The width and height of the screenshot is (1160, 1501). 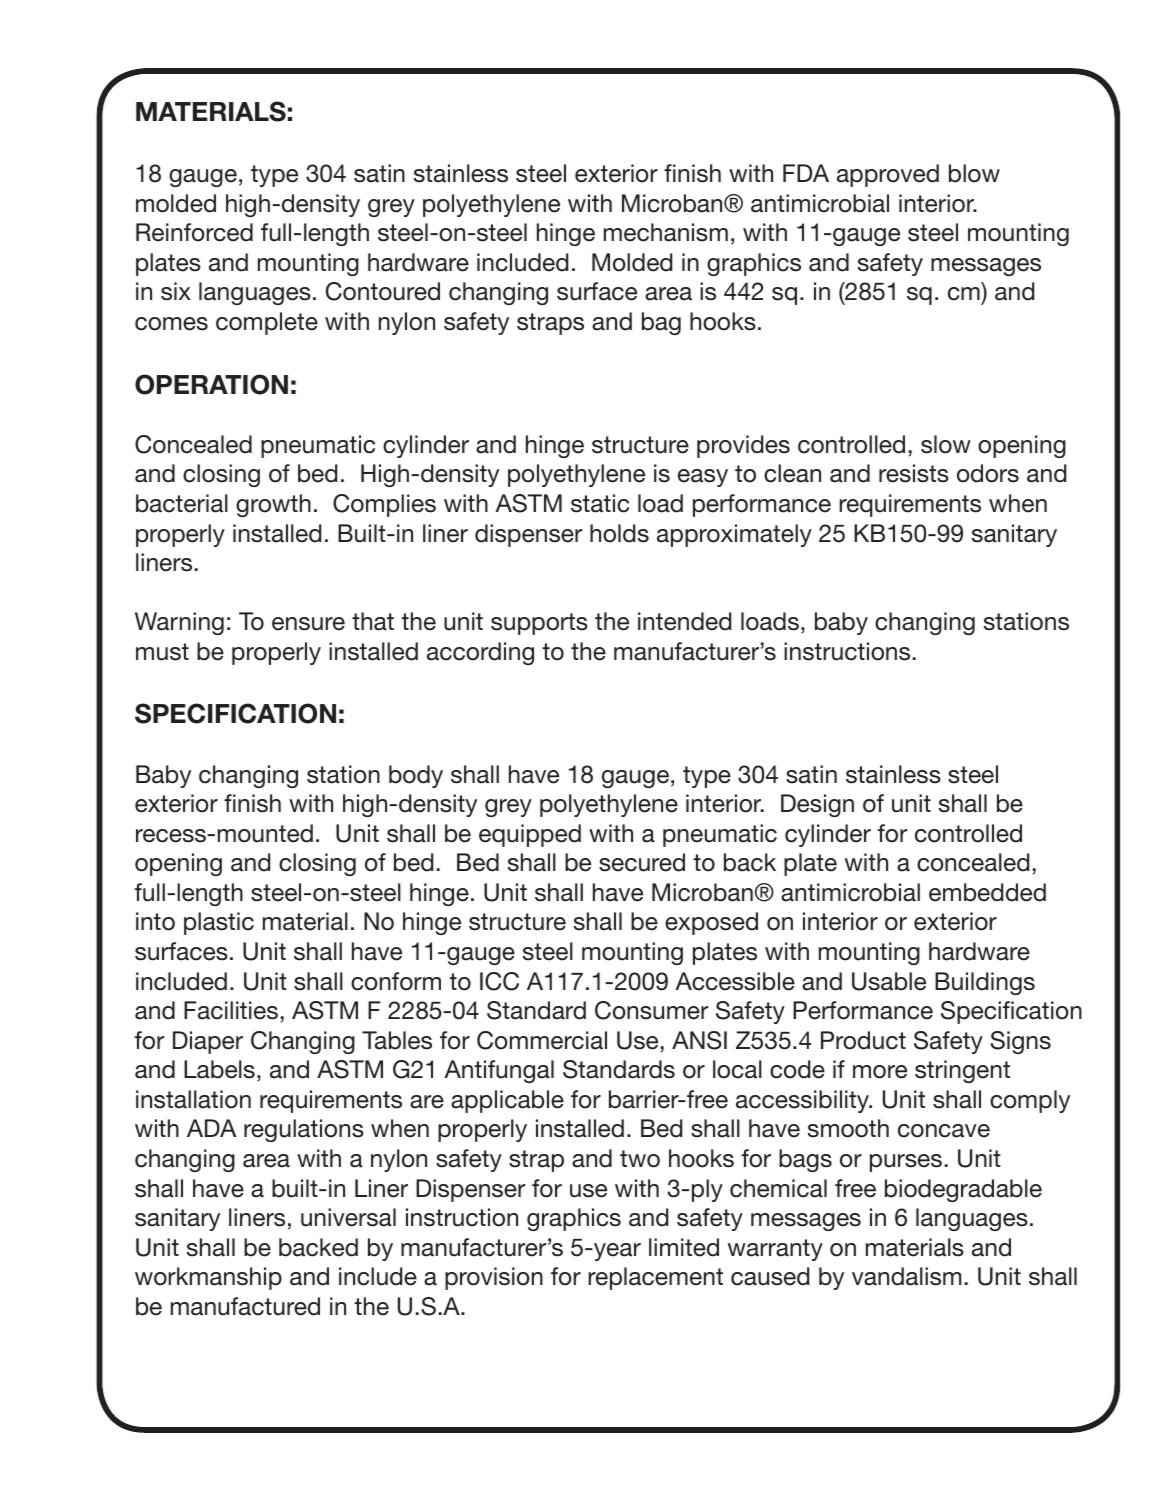 What do you see at coordinates (666, 232) in the screenshot?
I see `mechanism` at bounding box center [666, 232].
